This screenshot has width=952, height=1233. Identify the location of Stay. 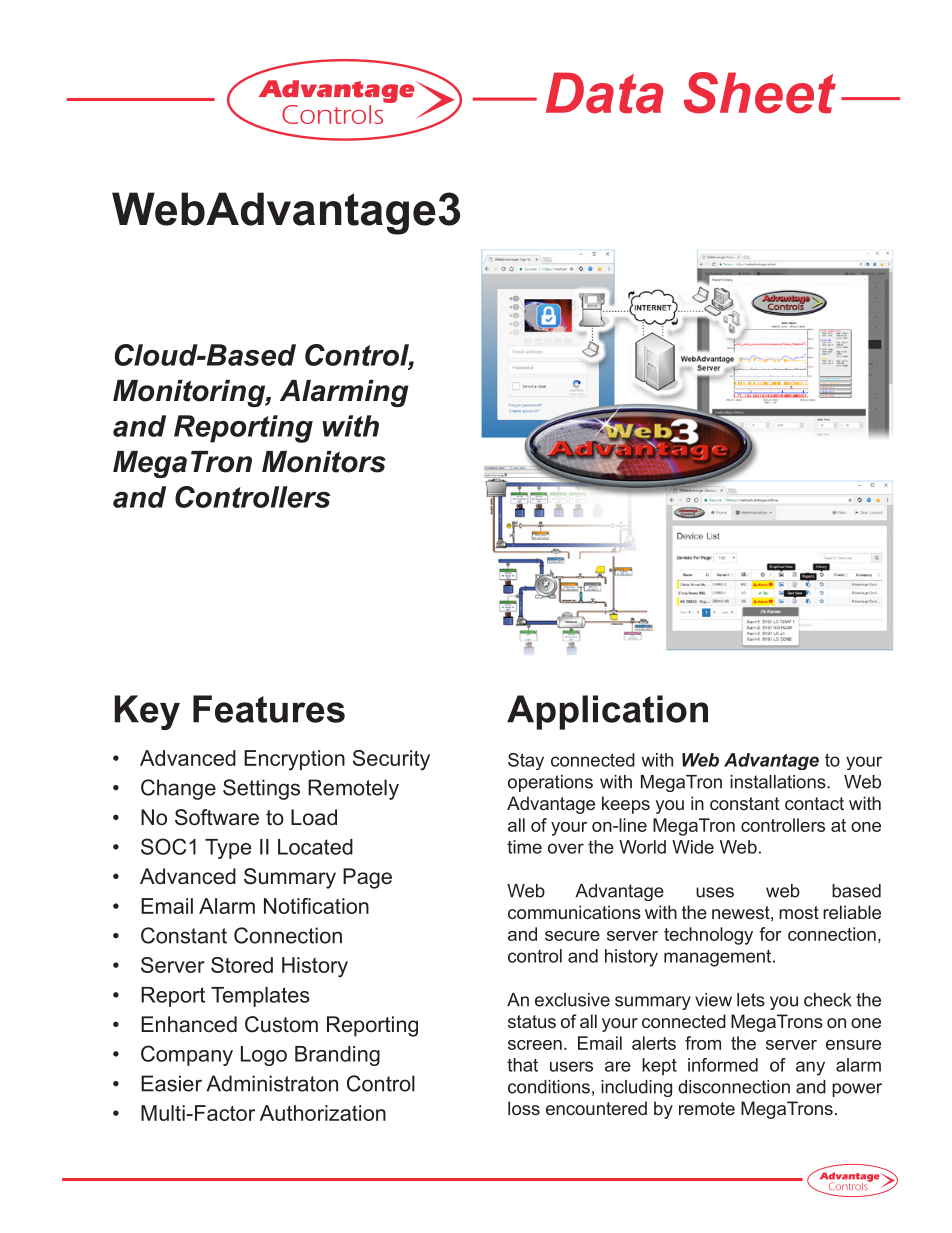
(526, 761).
